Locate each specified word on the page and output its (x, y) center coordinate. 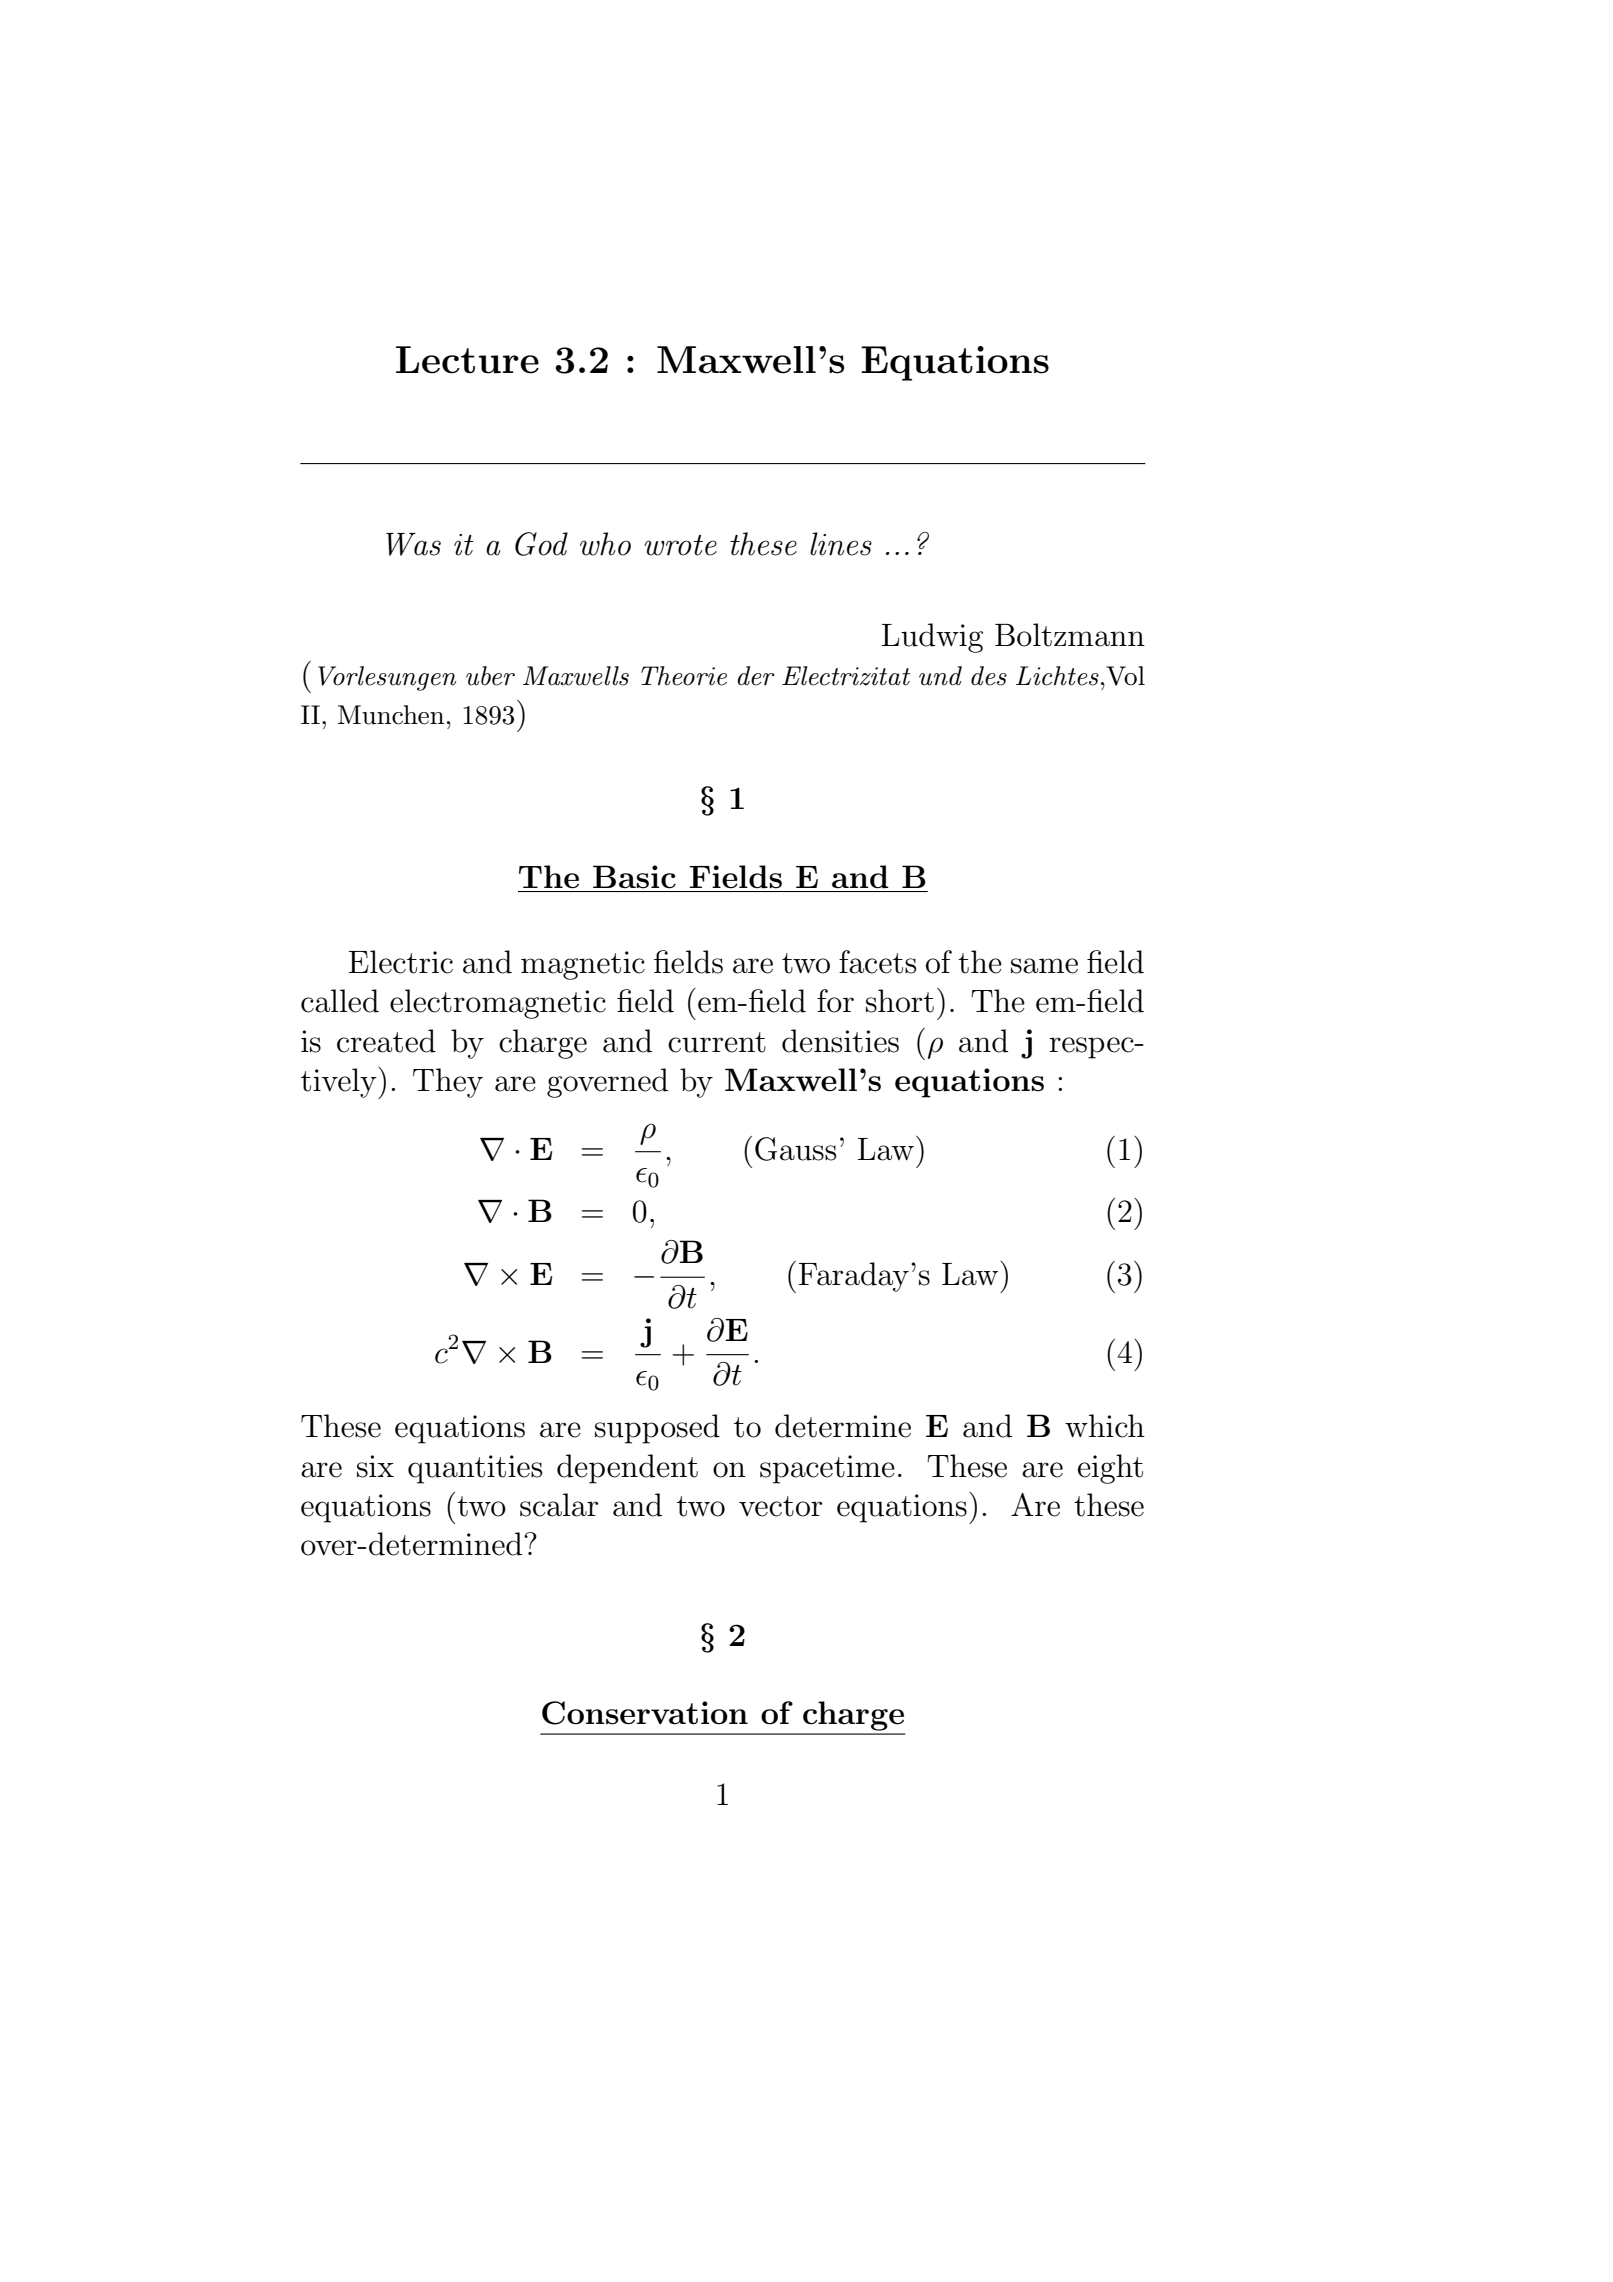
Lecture (467, 360)
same (1044, 966)
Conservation (645, 1713)
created (386, 1041)
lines (841, 544)
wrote (680, 545)
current (717, 1042)
